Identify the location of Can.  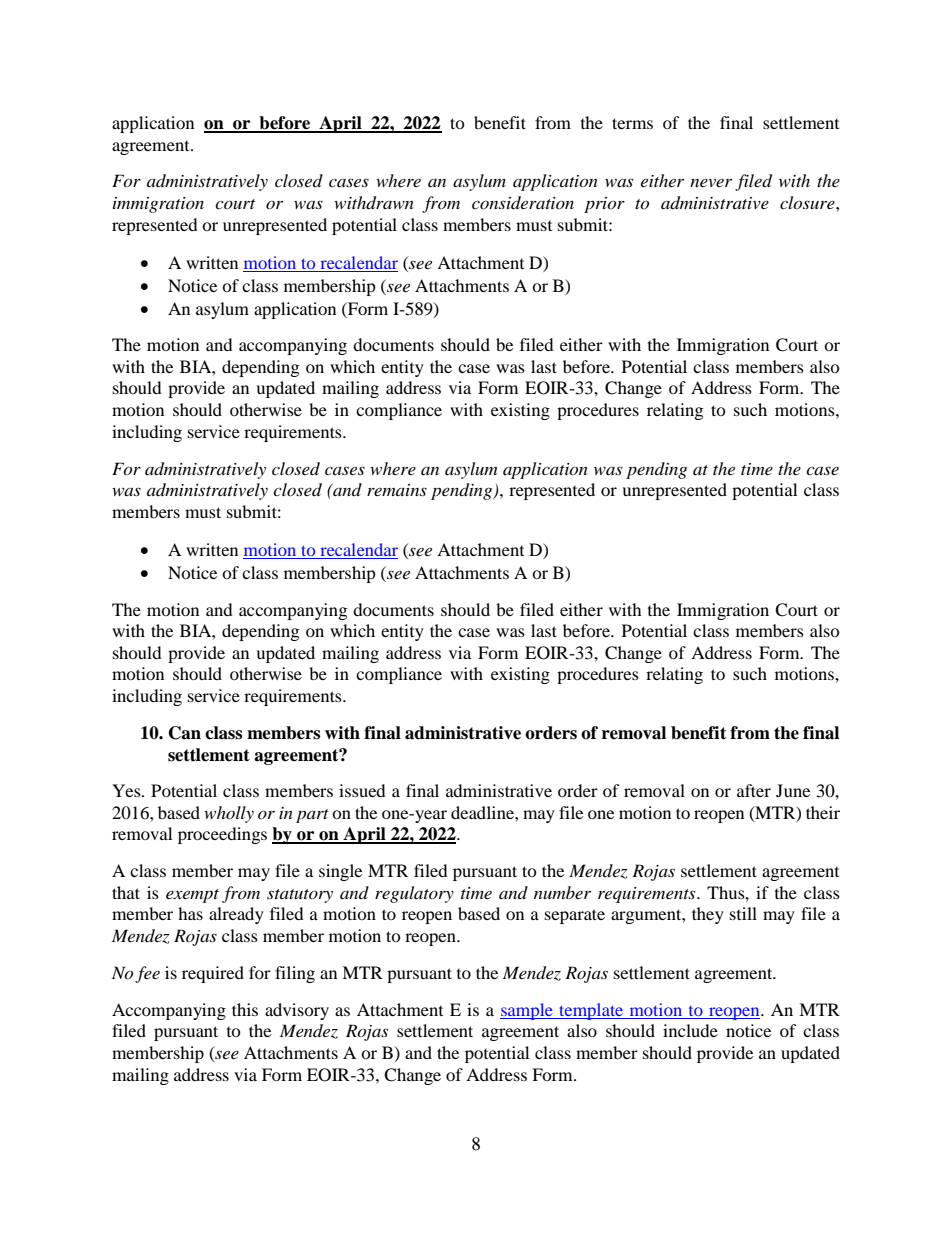
(185, 733).
